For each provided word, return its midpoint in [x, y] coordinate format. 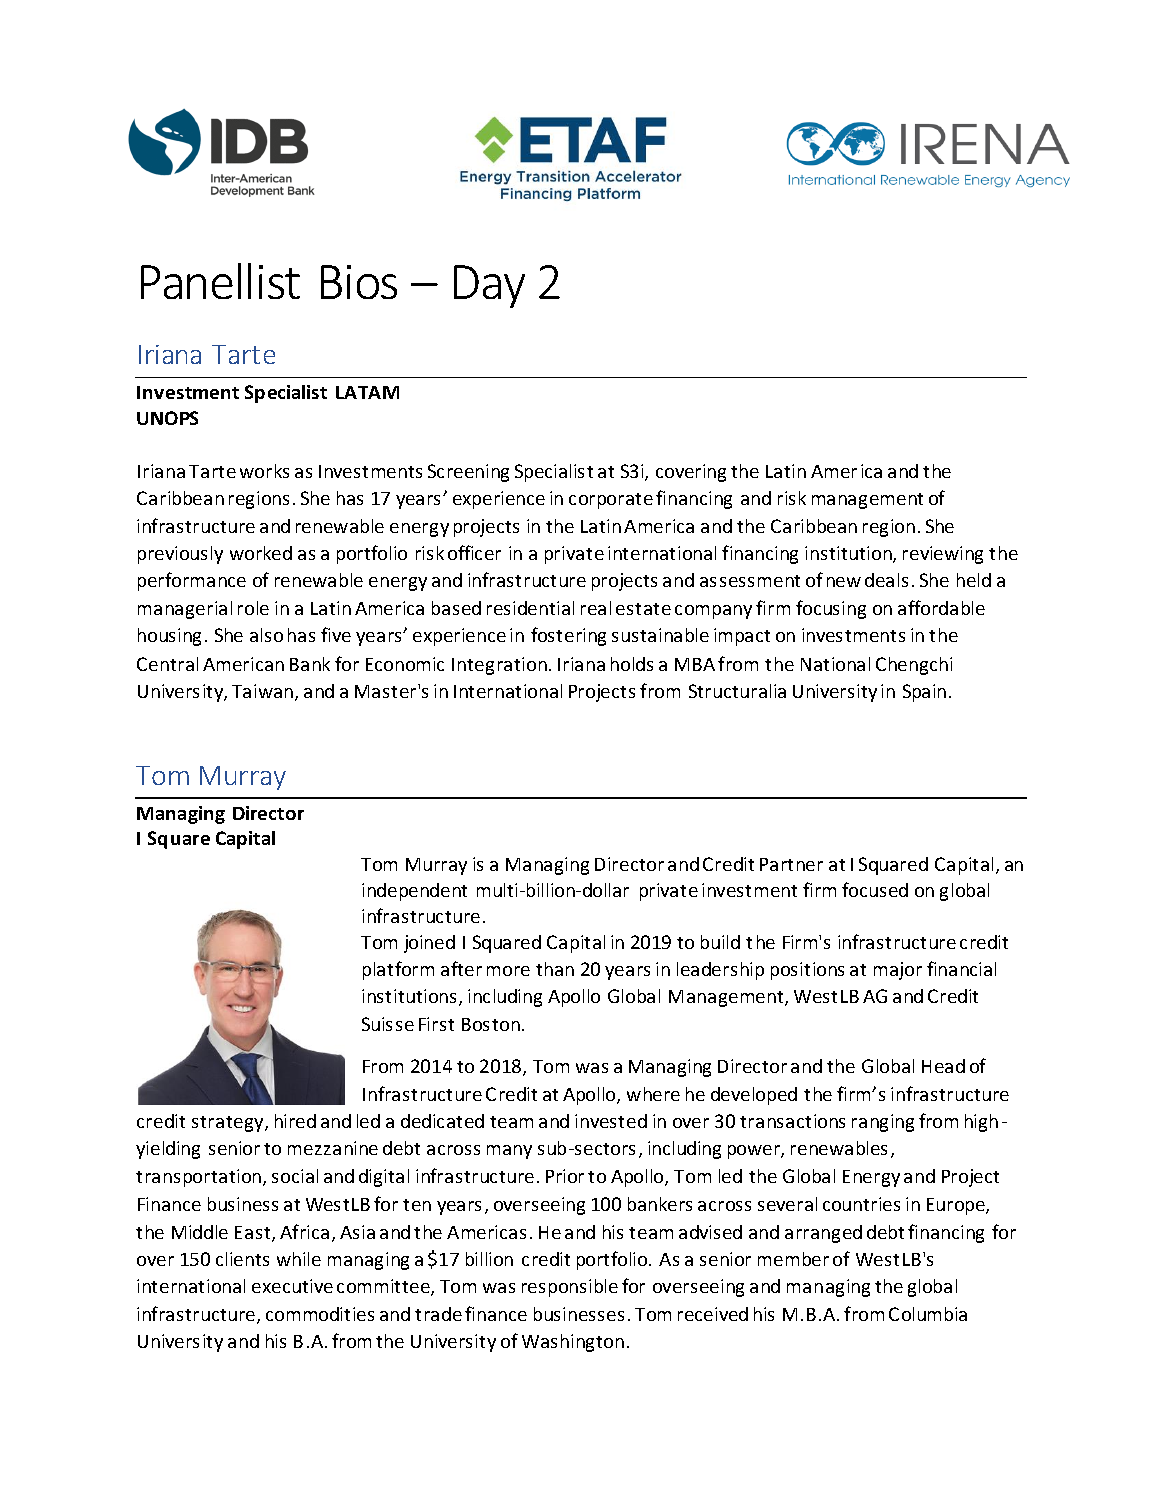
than [555, 969]
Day [489, 286]
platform [398, 970]
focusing [831, 609]
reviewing [943, 555]
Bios [359, 282]
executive [292, 1286]
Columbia [928, 1314]
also [266, 635]
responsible [570, 1288]
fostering [568, 636]
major [898, 971]
